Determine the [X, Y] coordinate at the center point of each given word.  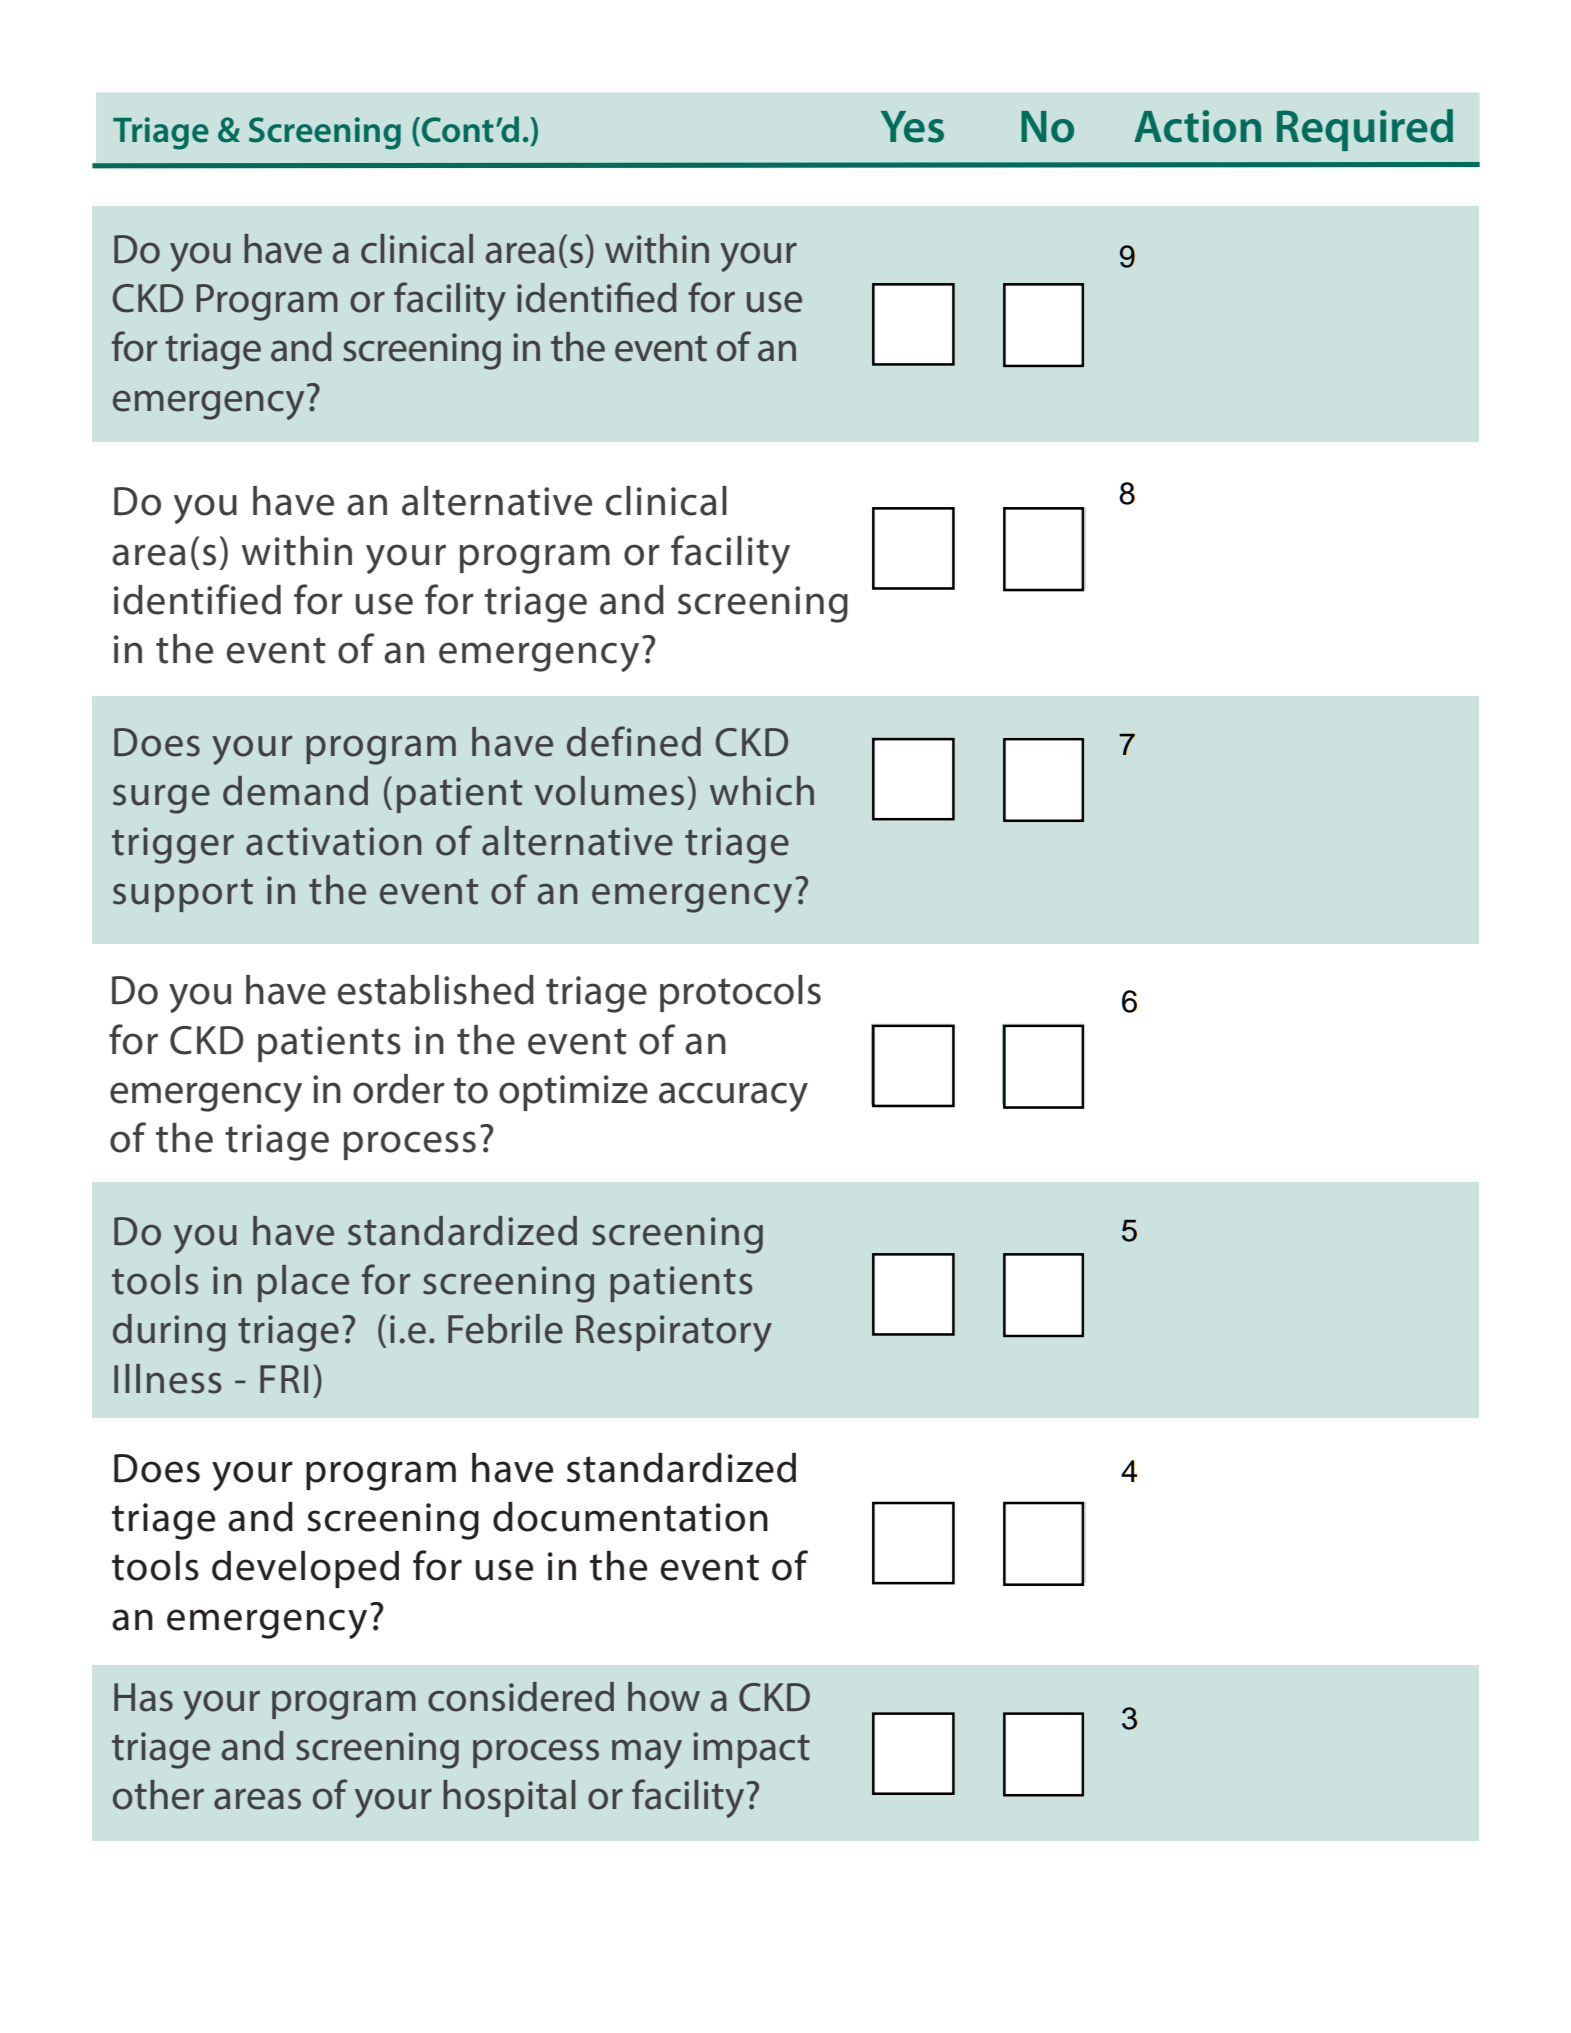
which [762, 791]
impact [751, 1750]
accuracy [733, 1097]
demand [295, 791]
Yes [912, 127]
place [303, 1283]
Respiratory [674, 1333]
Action [1197, 126]
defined [634, 741]
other [158, 1795]
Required [1365, 130]
